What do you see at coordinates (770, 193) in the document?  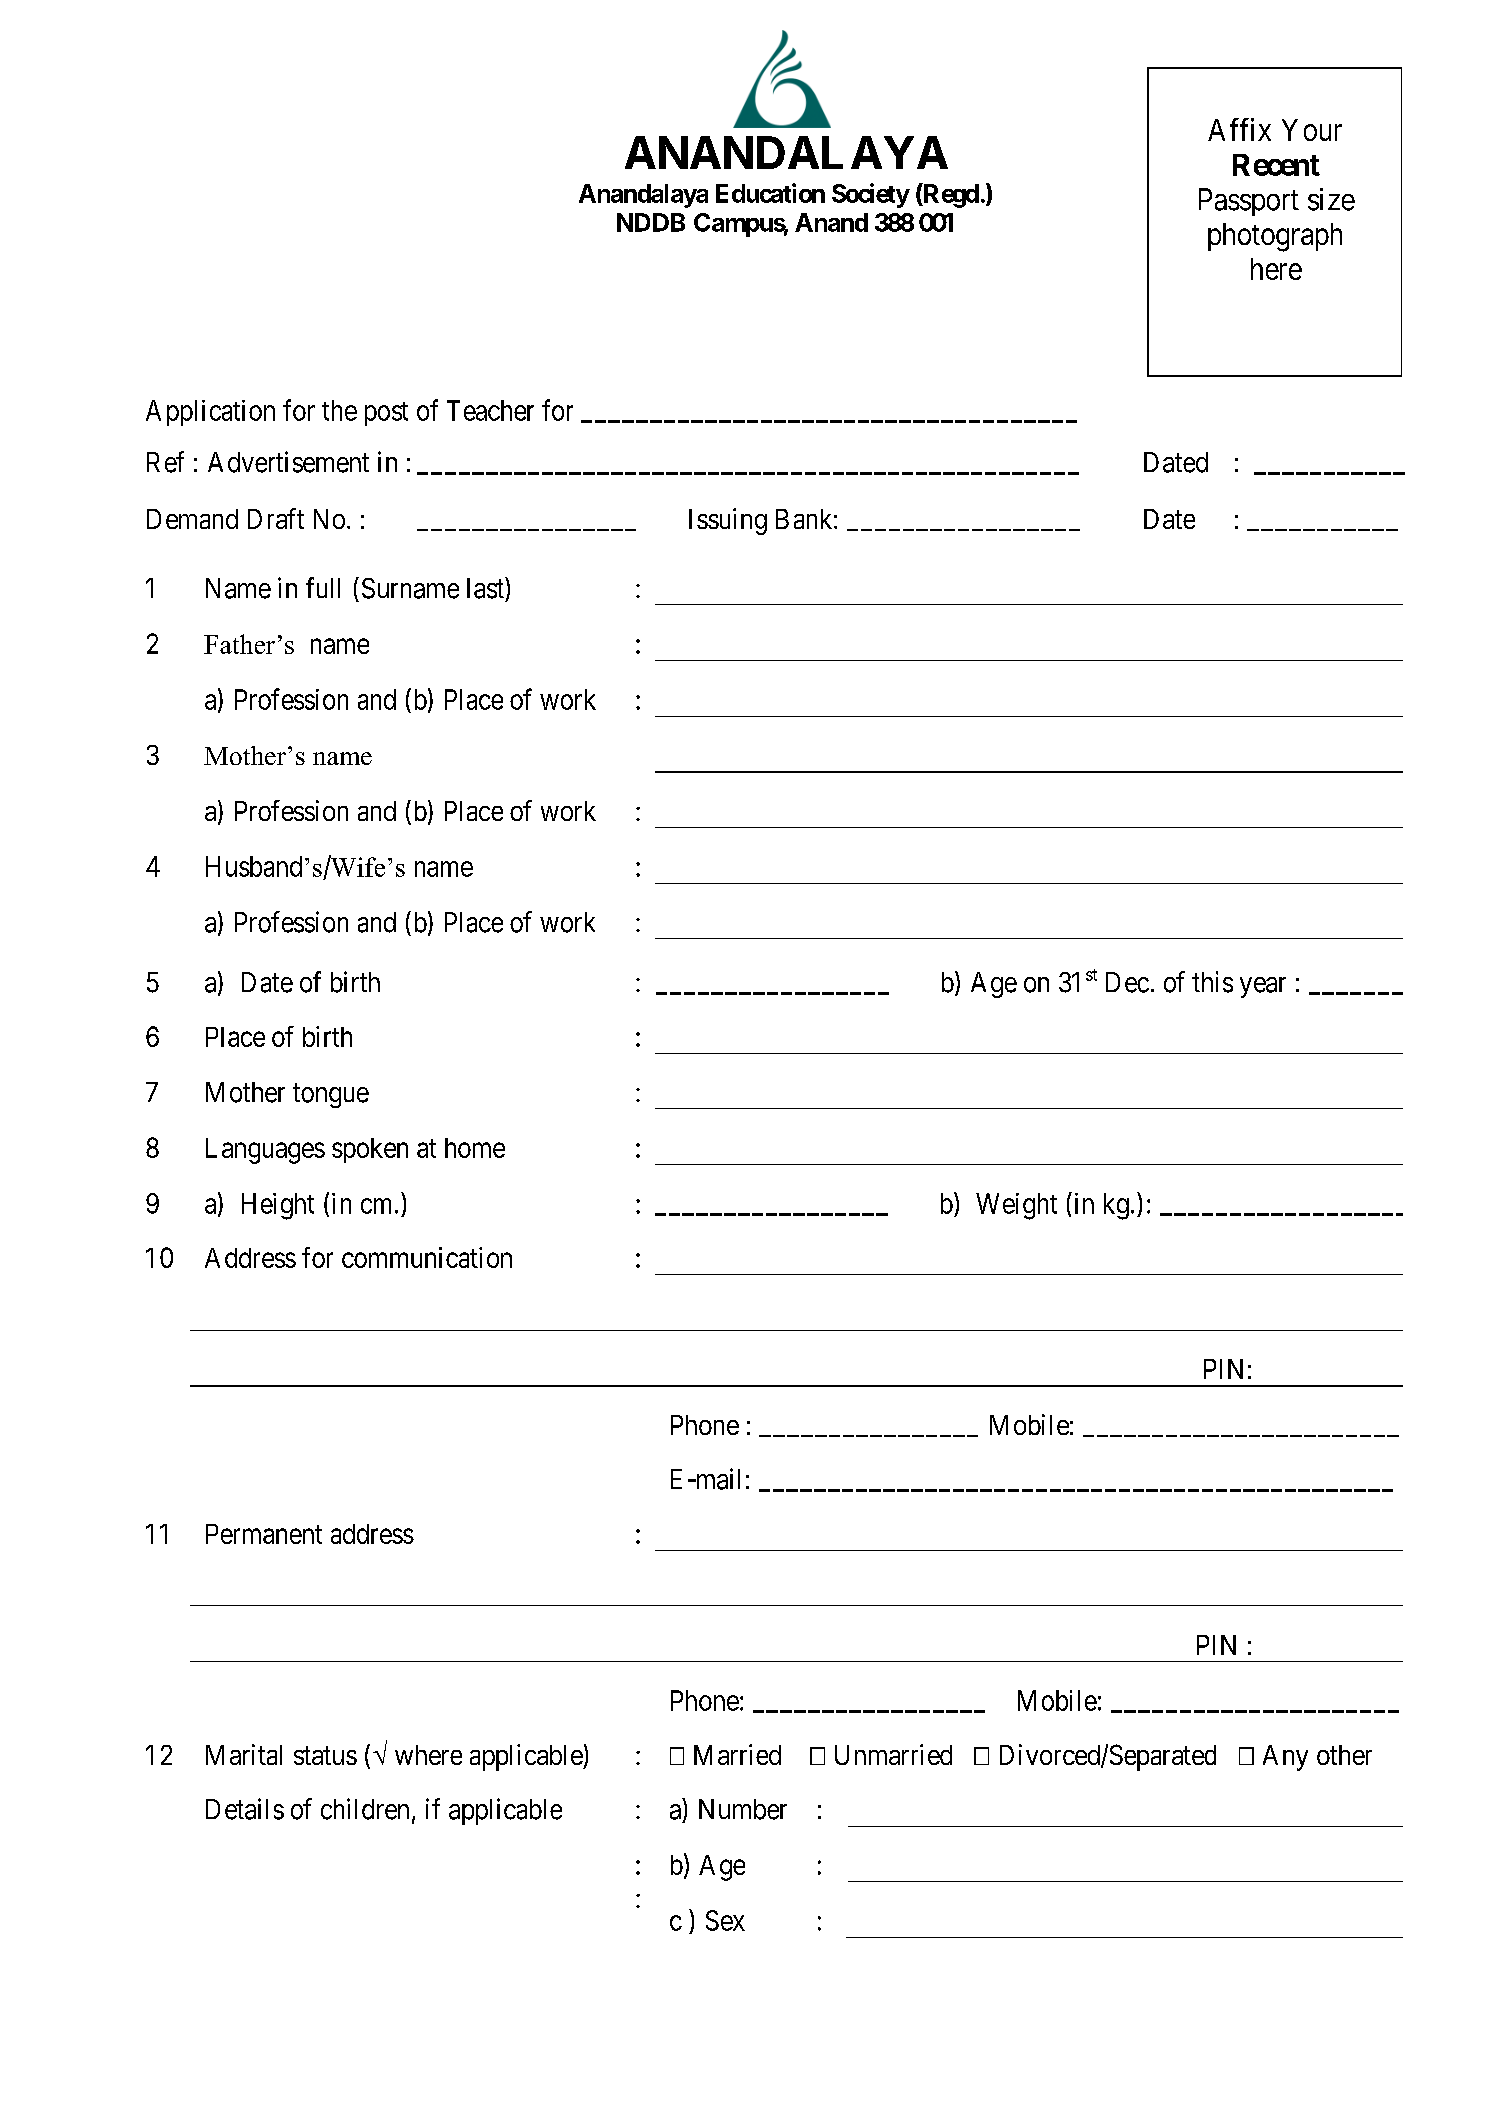 I see `Education` at bounding box center [770, 193].
